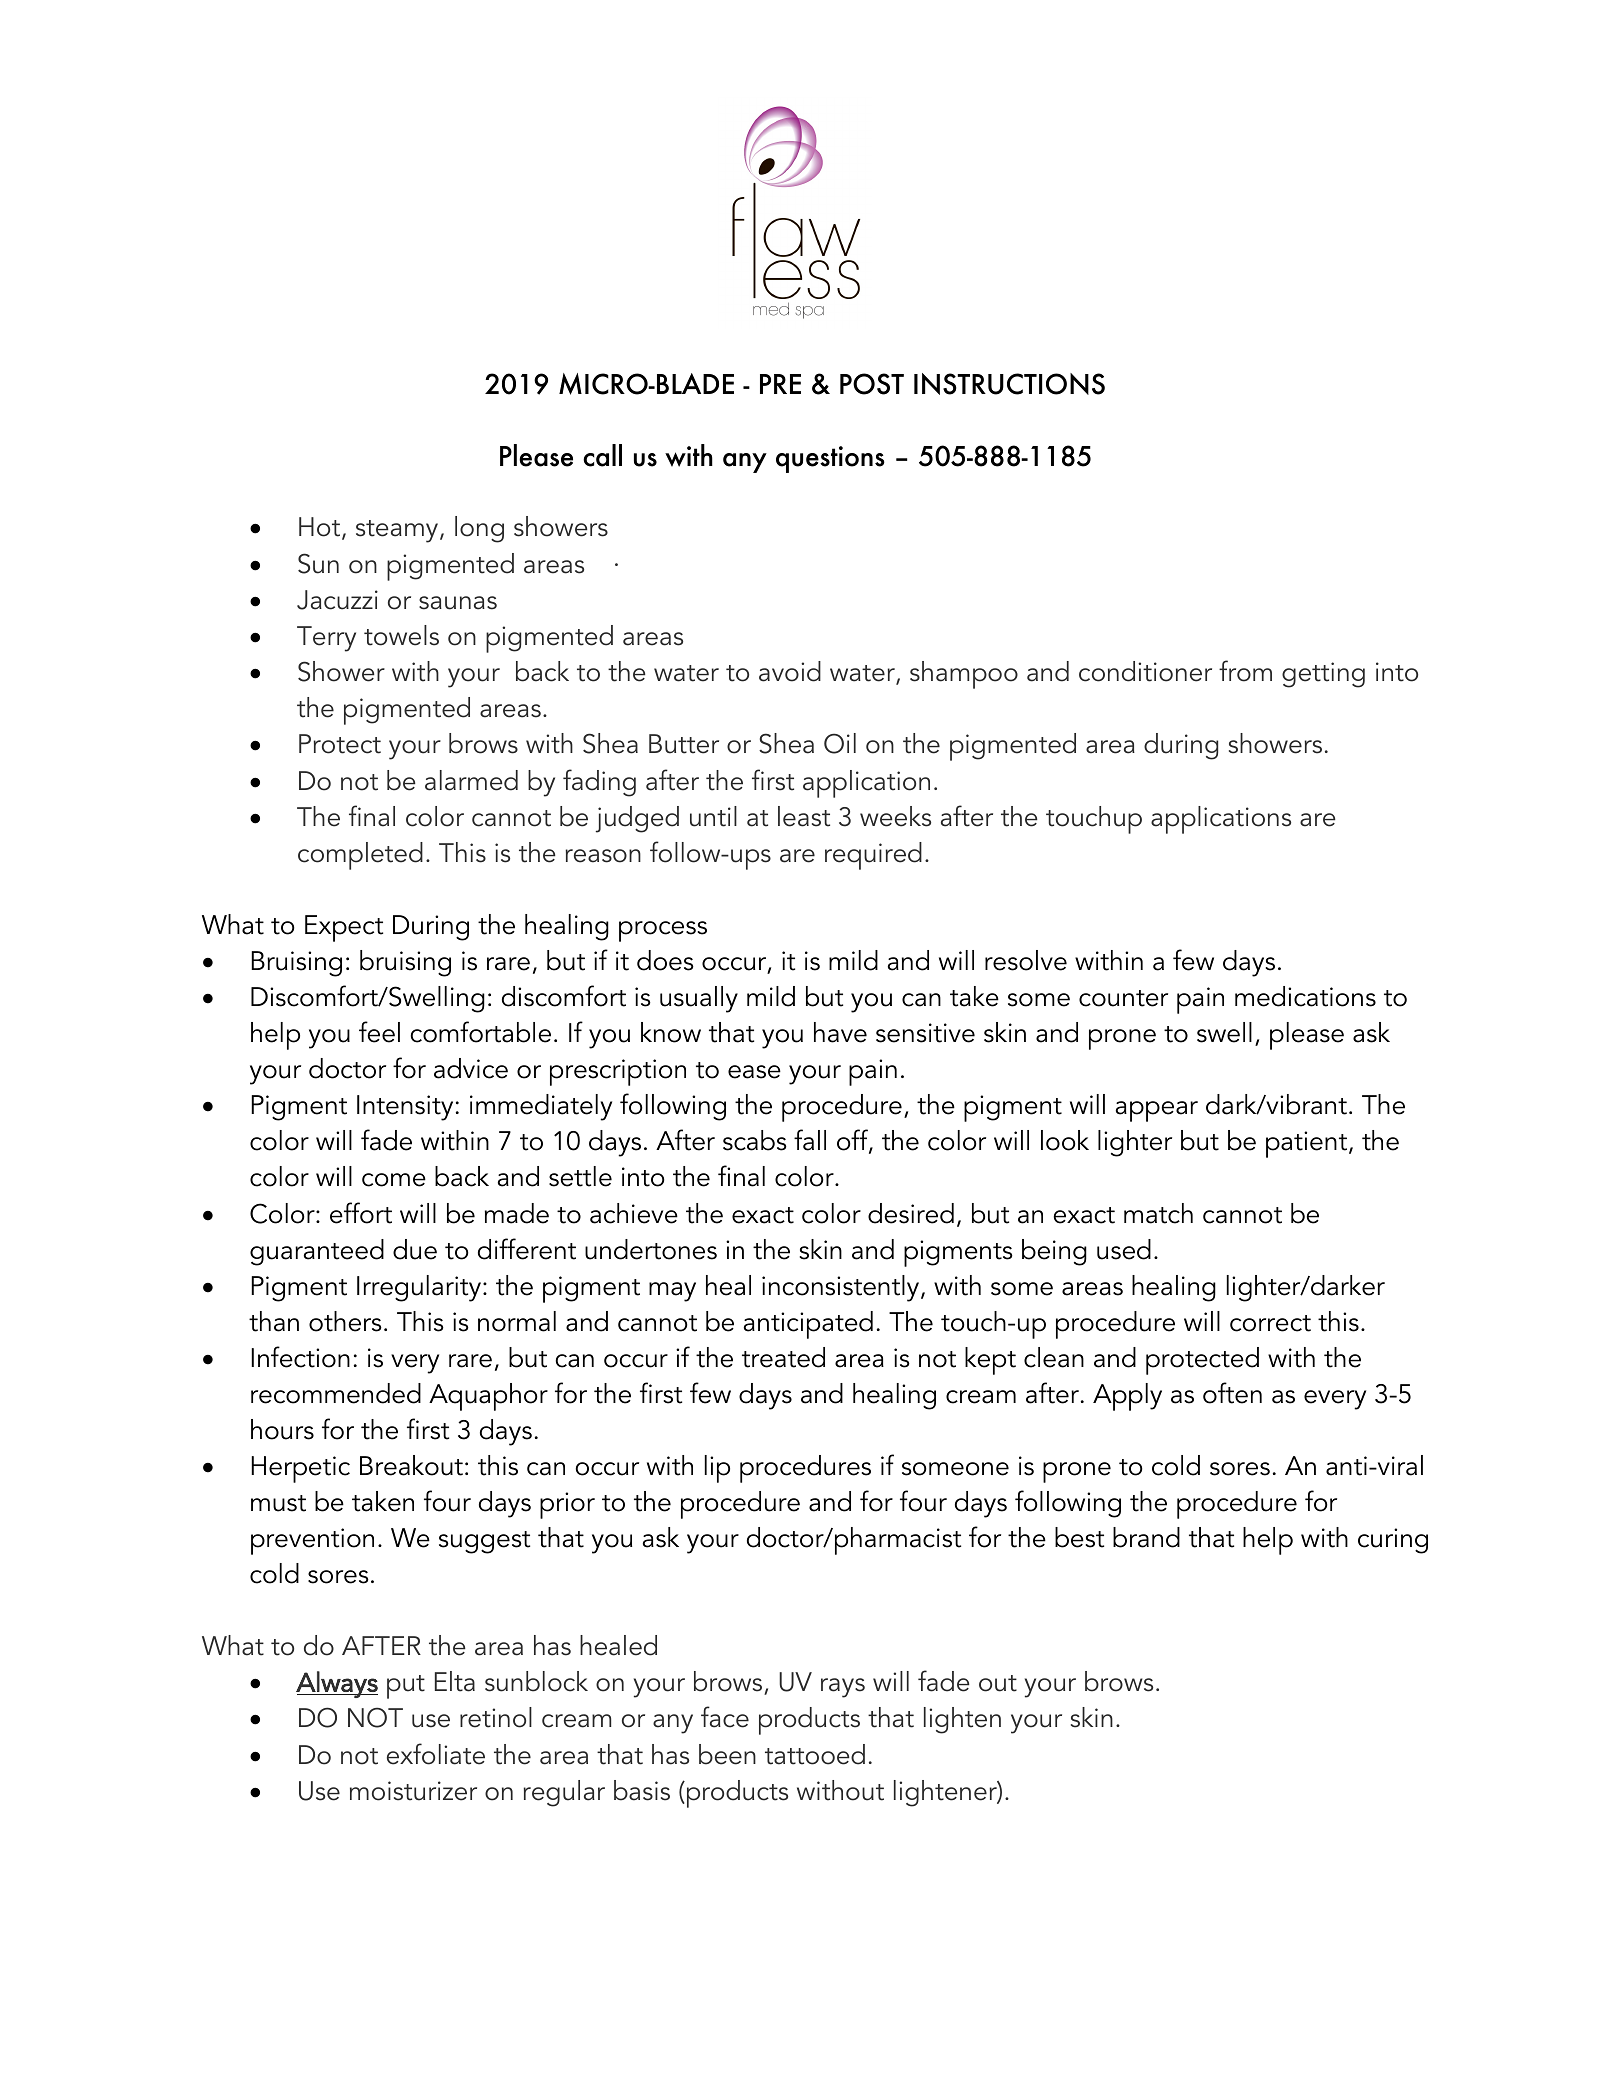  I want to click on tattooed, so click(815, 1754).
